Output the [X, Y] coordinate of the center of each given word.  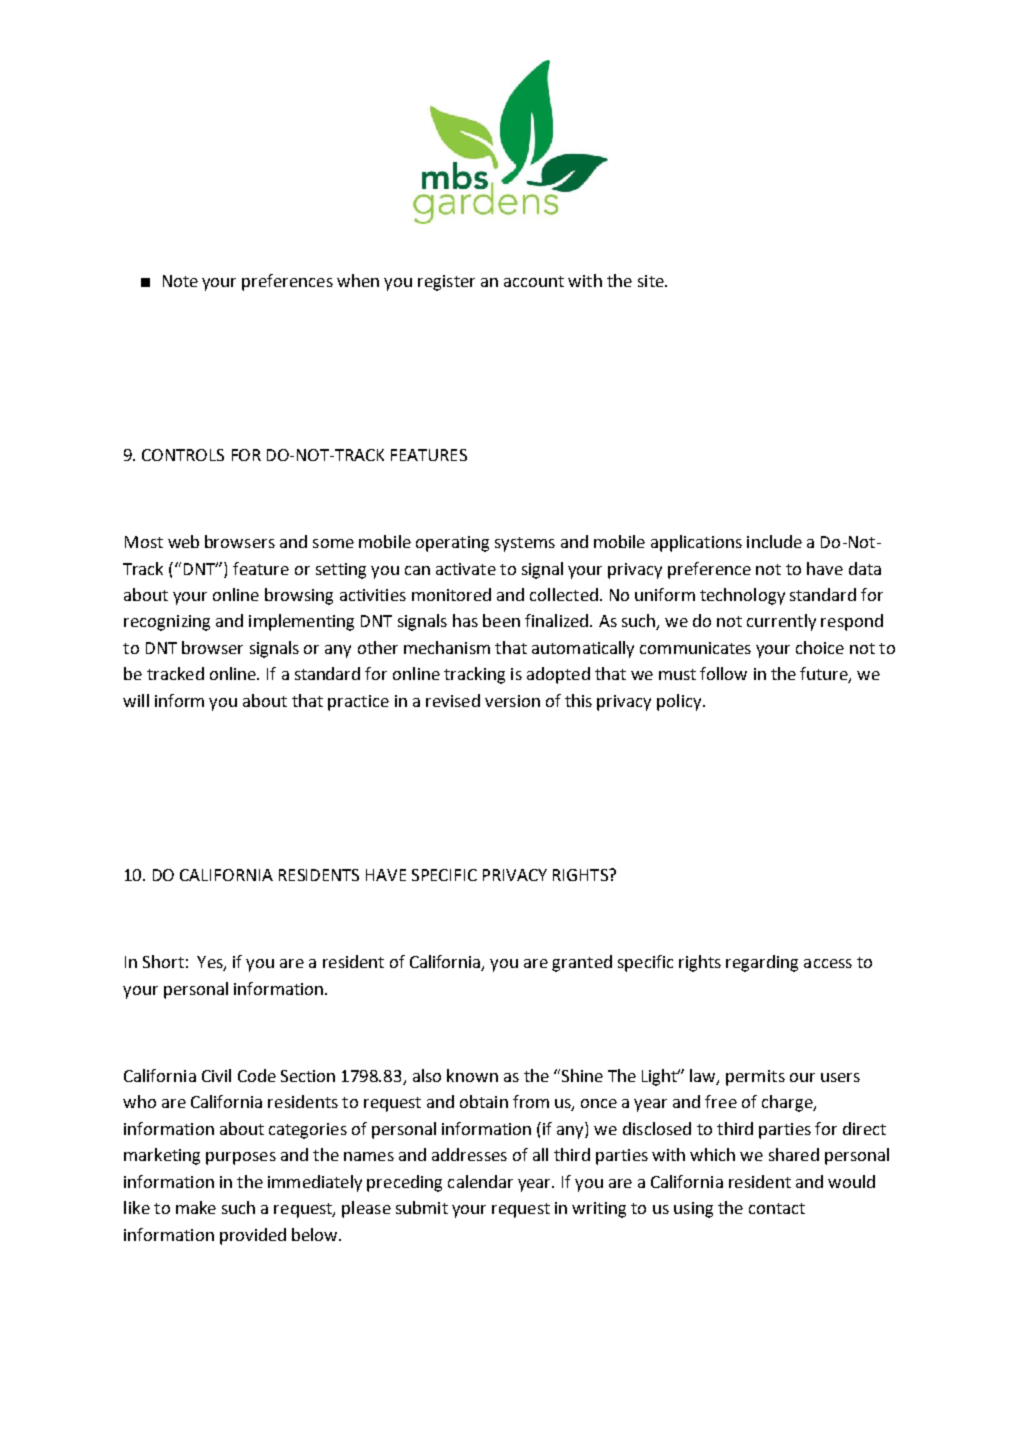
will [136, 700]
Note [180, 281]
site [652, 281]
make [196, 1207]
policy [680, 702]
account [534, 281]
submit [422, 1207]
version [512, 701]
